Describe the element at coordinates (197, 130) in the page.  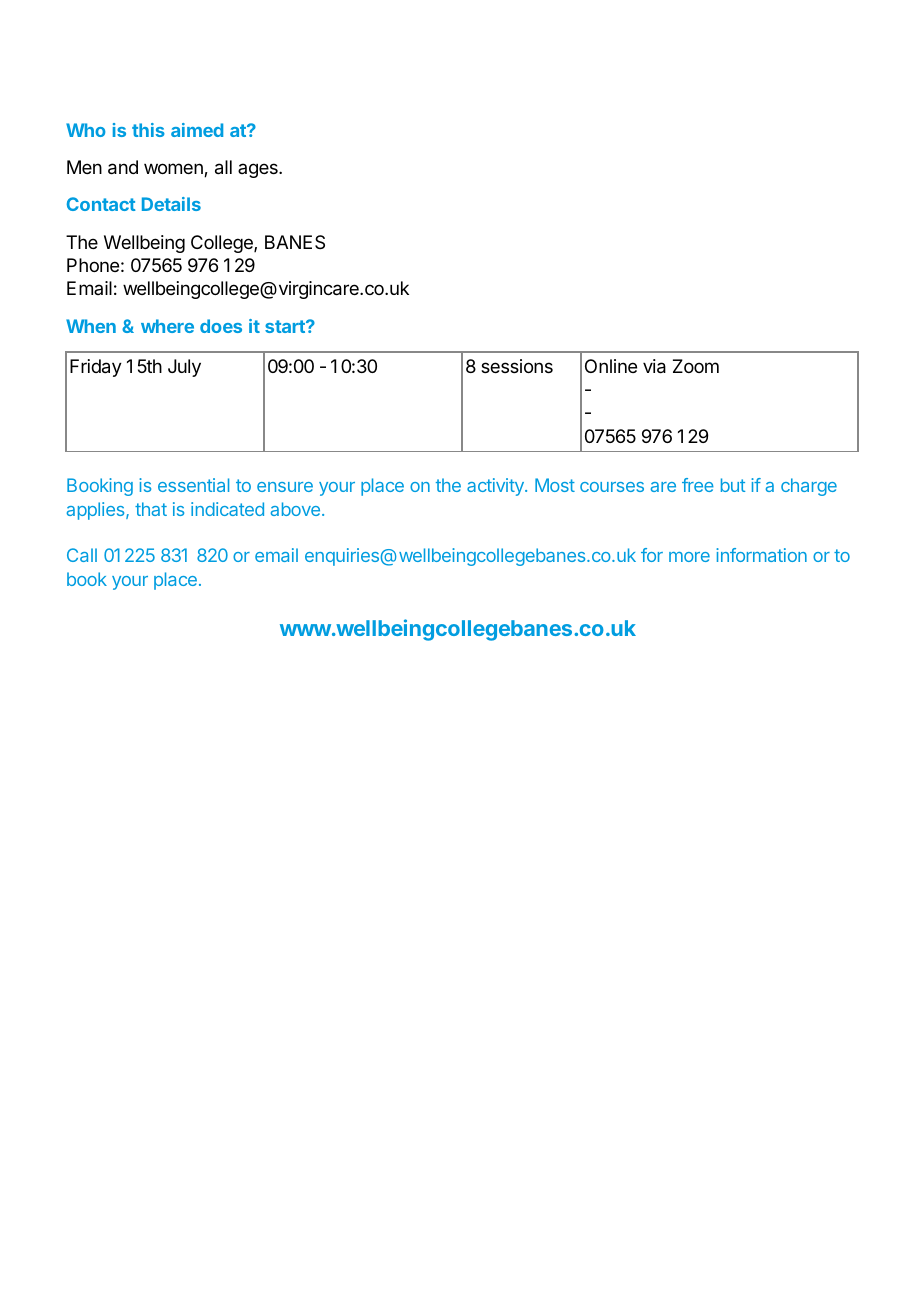
I see `aimed` at that location.
